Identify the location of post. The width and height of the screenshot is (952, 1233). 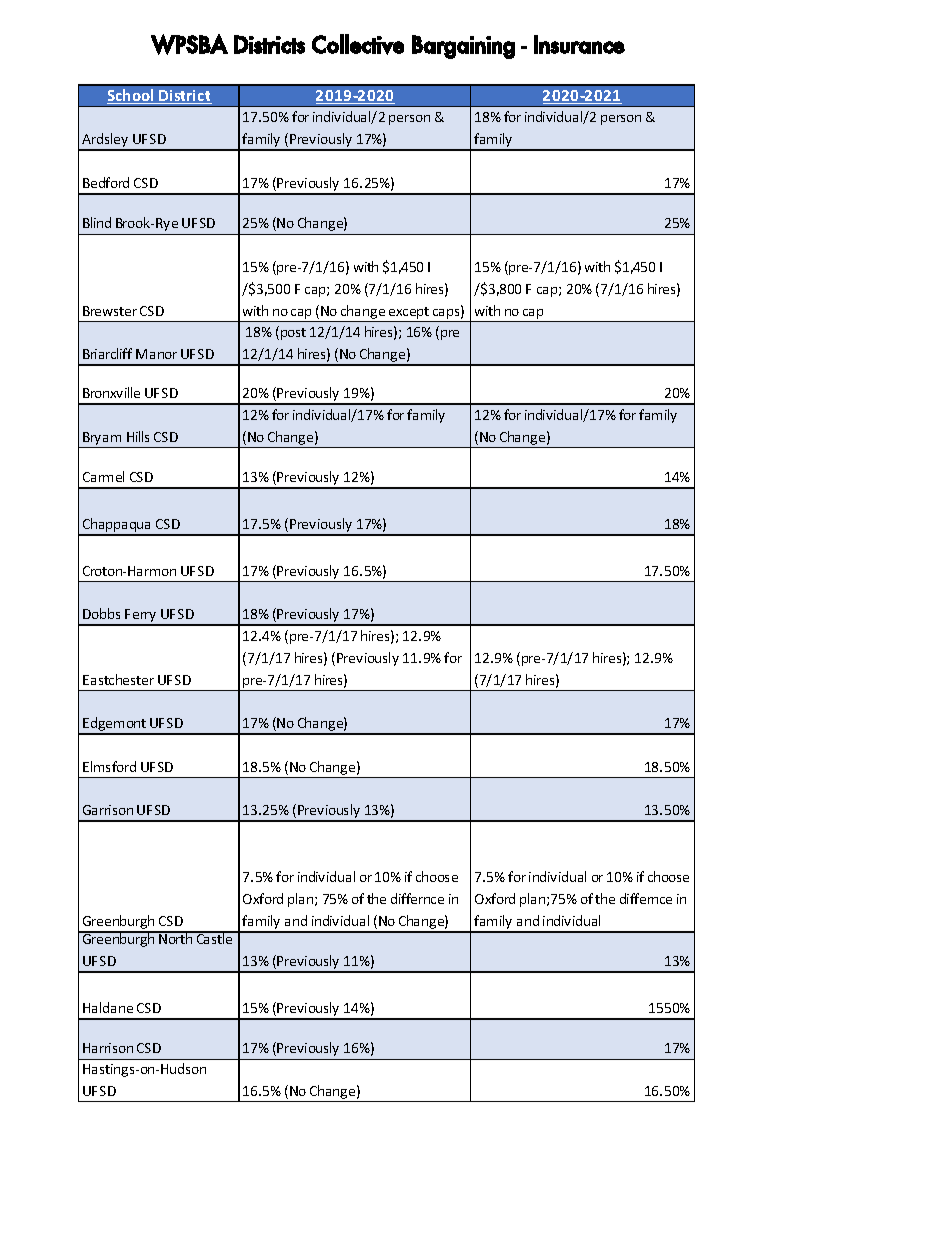
(293, 334).
